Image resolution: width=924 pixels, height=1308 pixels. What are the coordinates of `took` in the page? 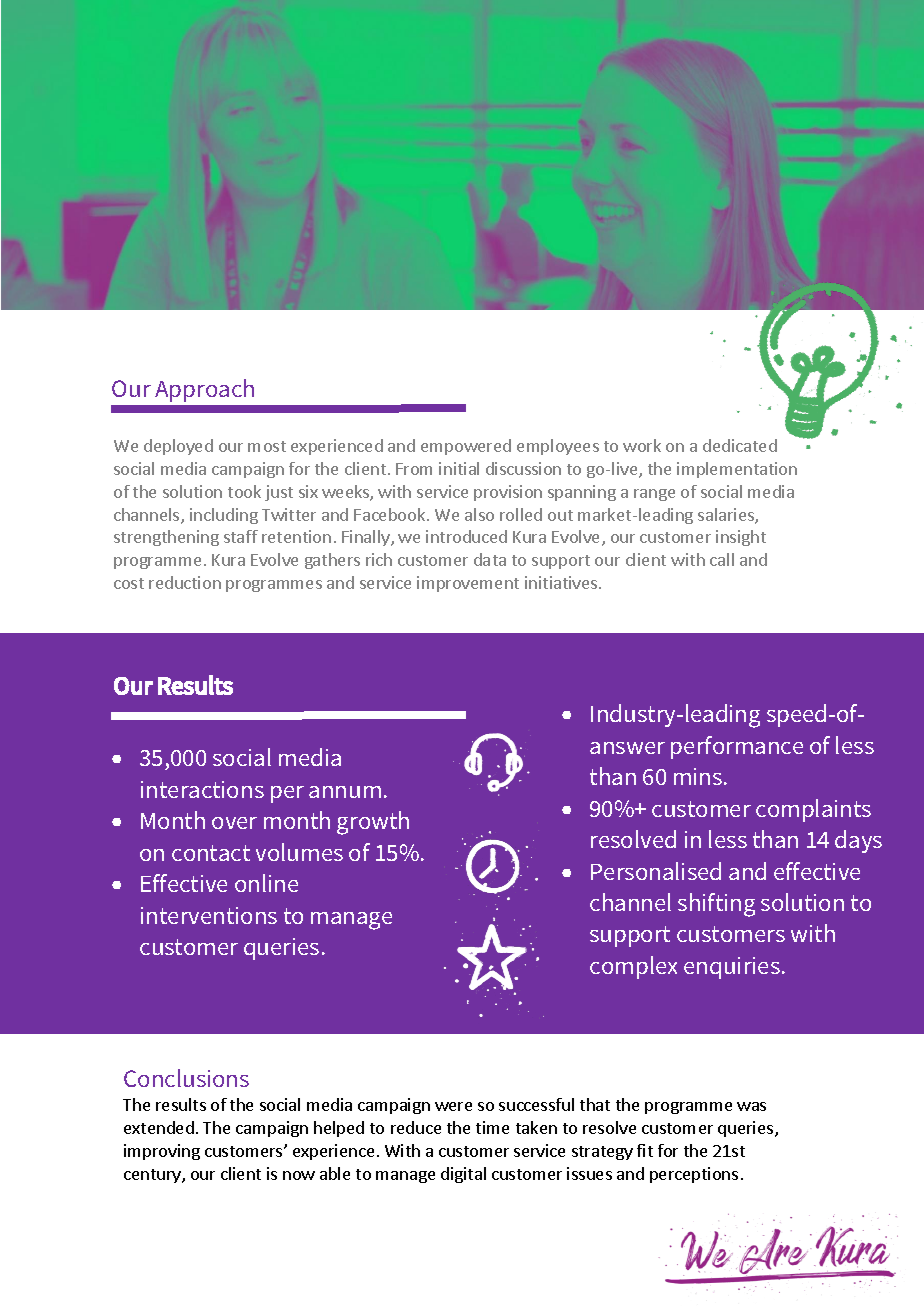 It's located at (244, 491).
